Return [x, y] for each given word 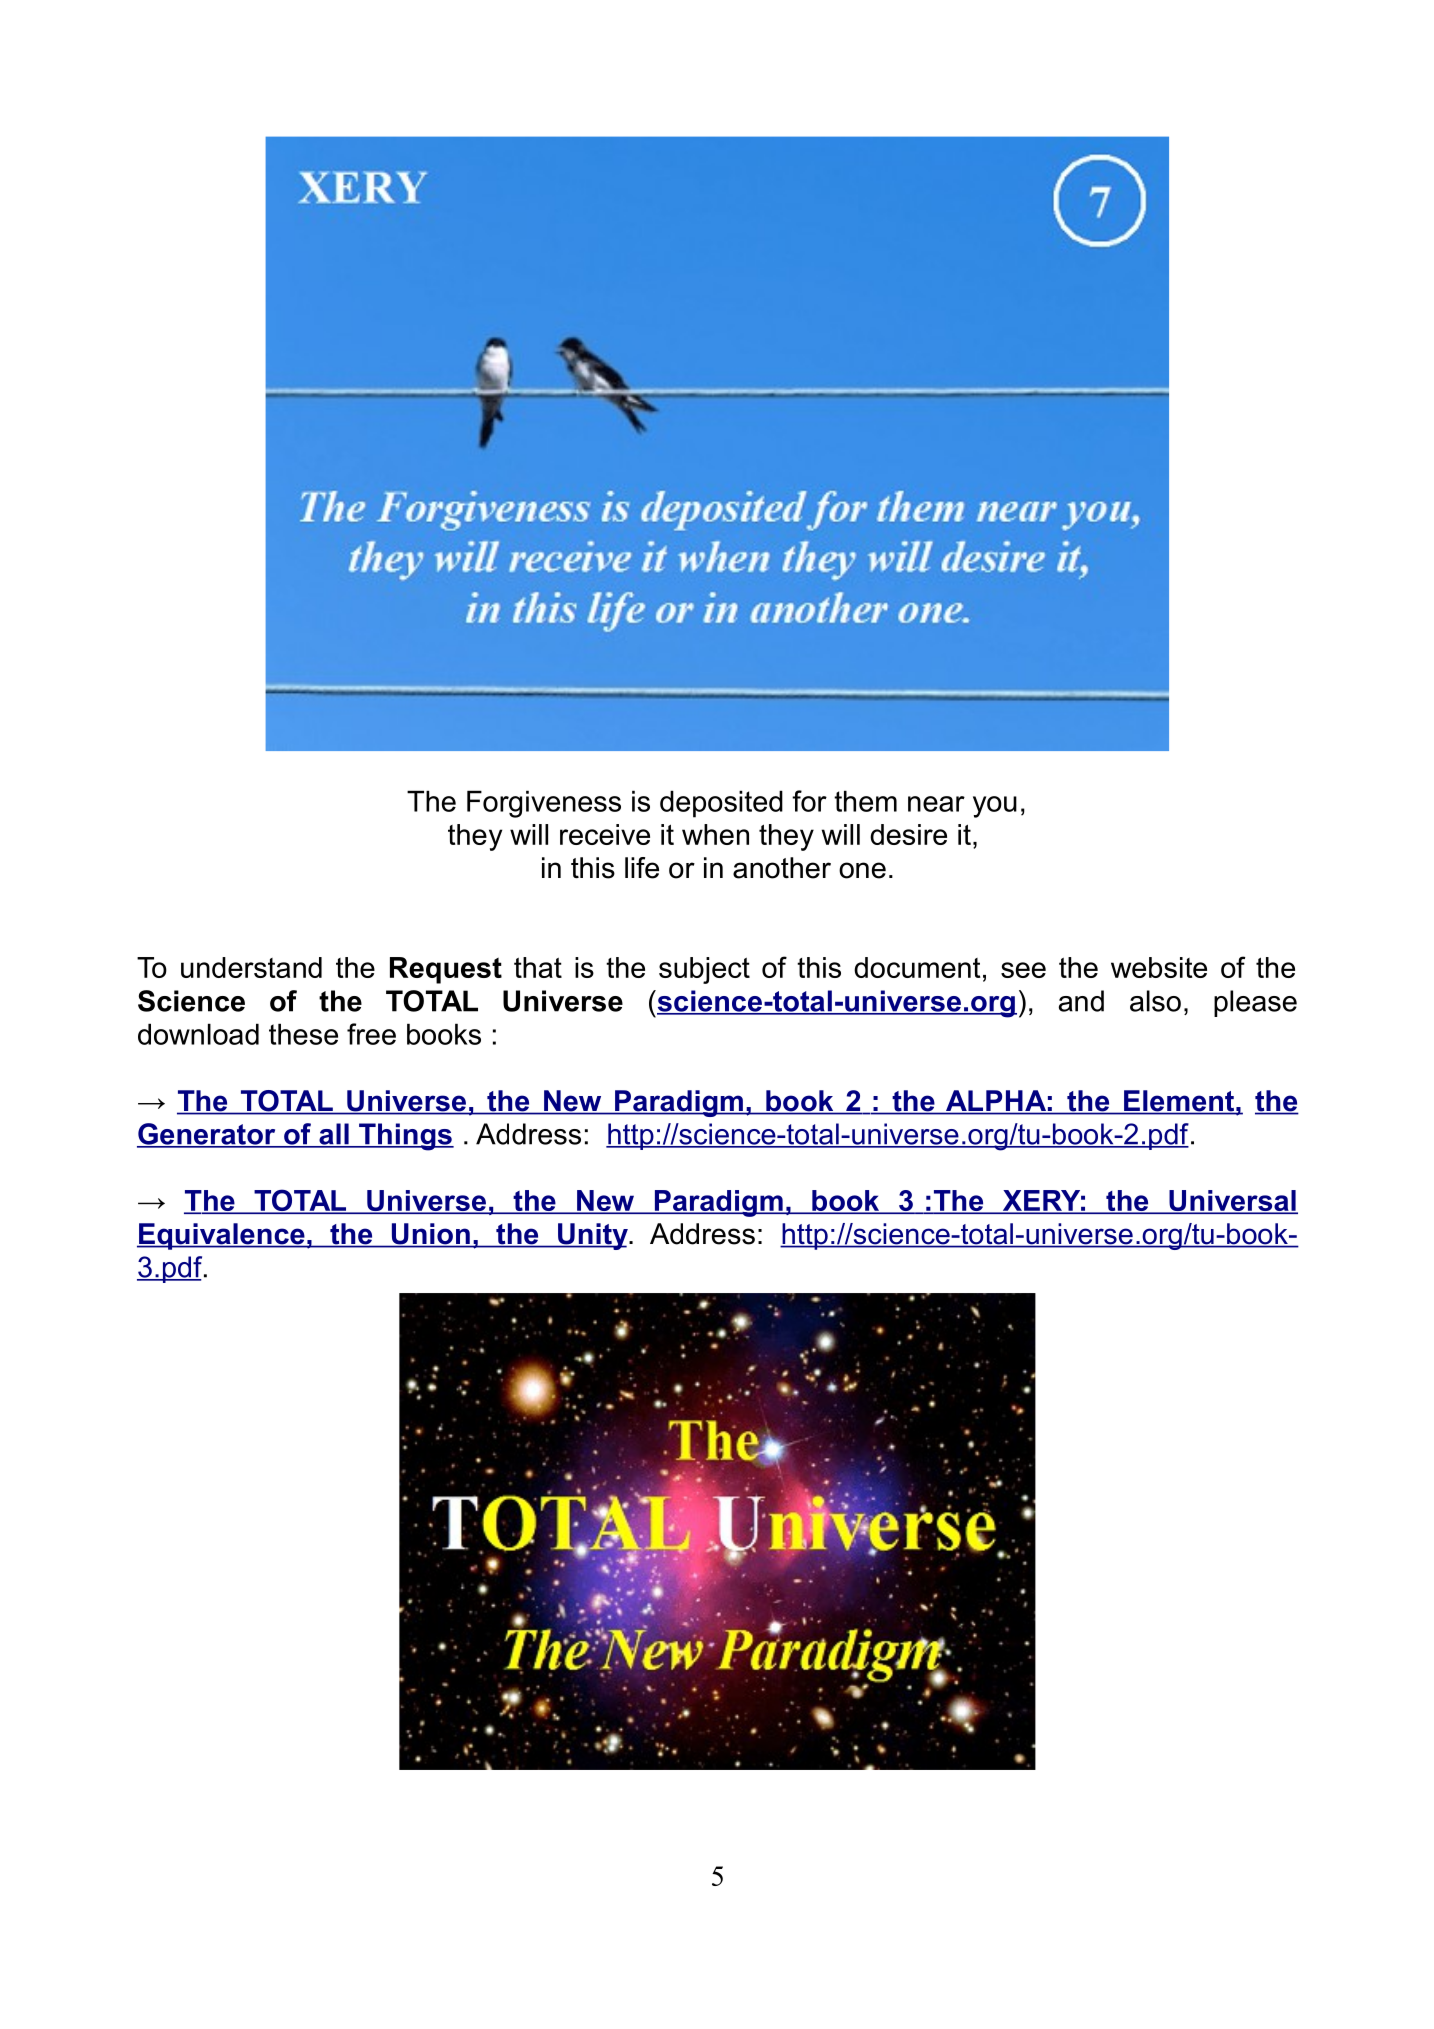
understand [251, 967]
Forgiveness [544, 804]
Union [430, 1235]
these [303, 1034]
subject [704, 970]
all [334, 1135]
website [1159, 967]
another [782, 868]
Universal [1232, 1201]
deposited [721, 804]
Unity [593, 1236]
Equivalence [222, 1236]
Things [405, 1137]
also [1155, 1001]
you [995, 807]
